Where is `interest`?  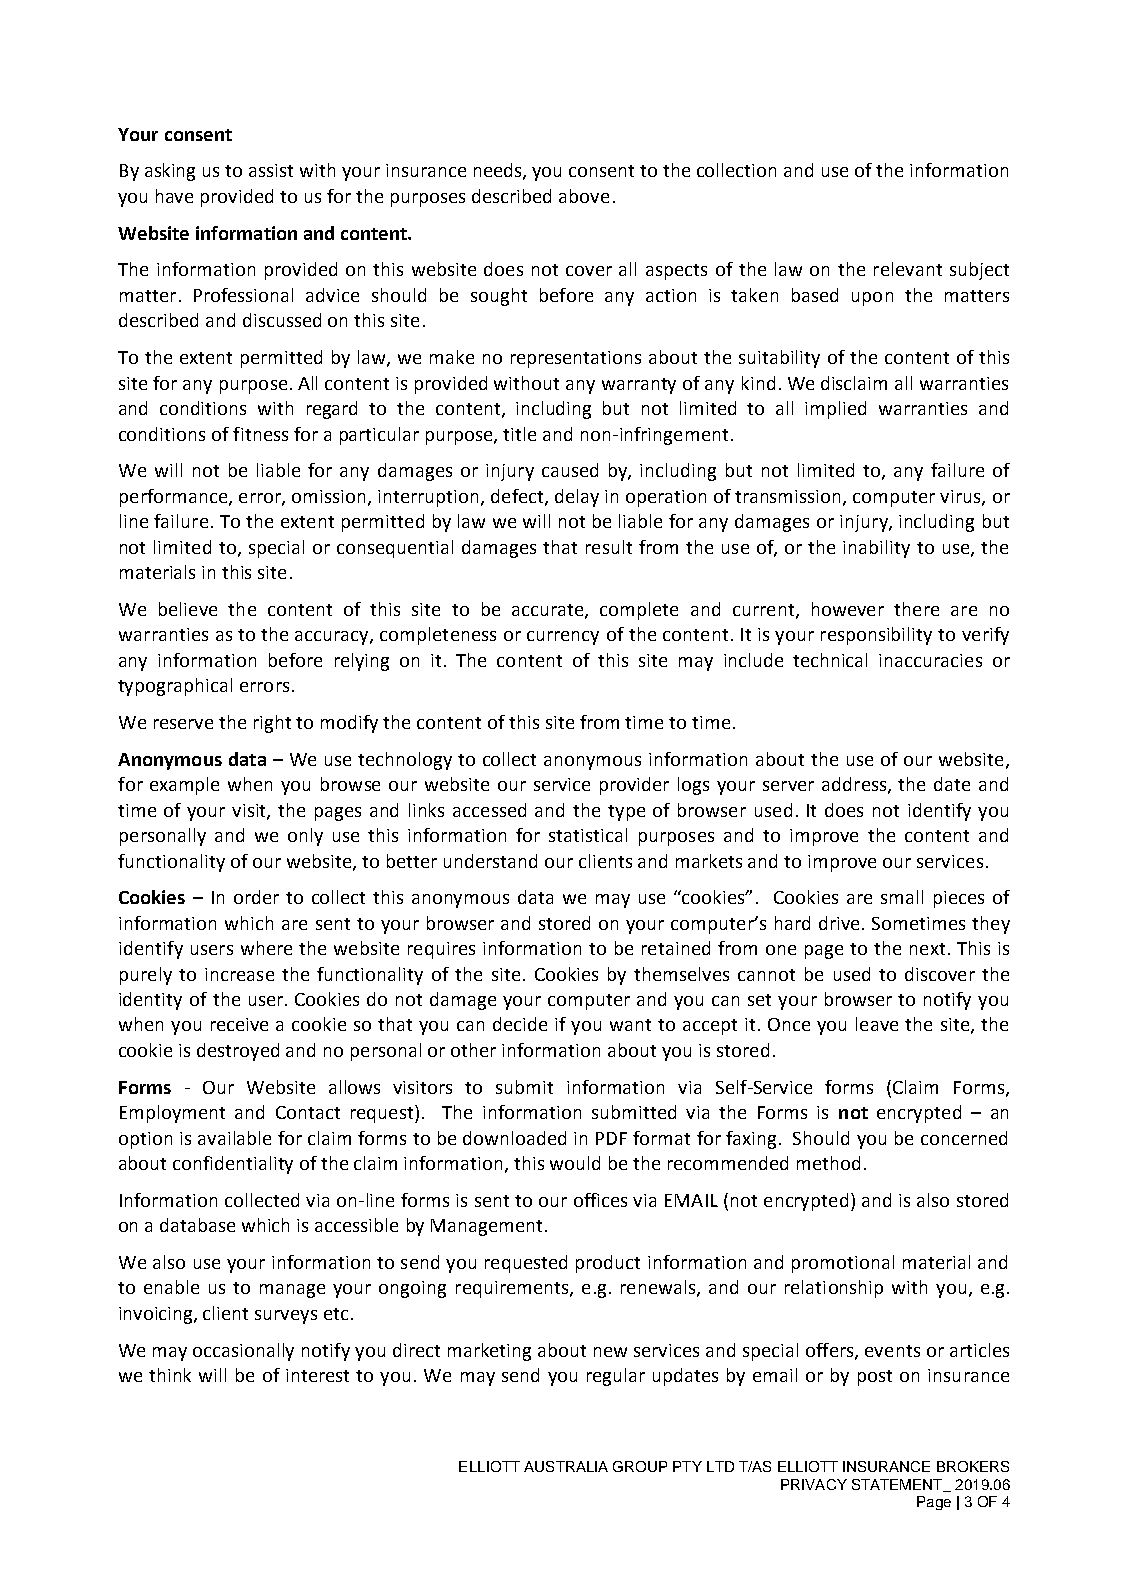 interest is located at coordinates (317, 1375).
